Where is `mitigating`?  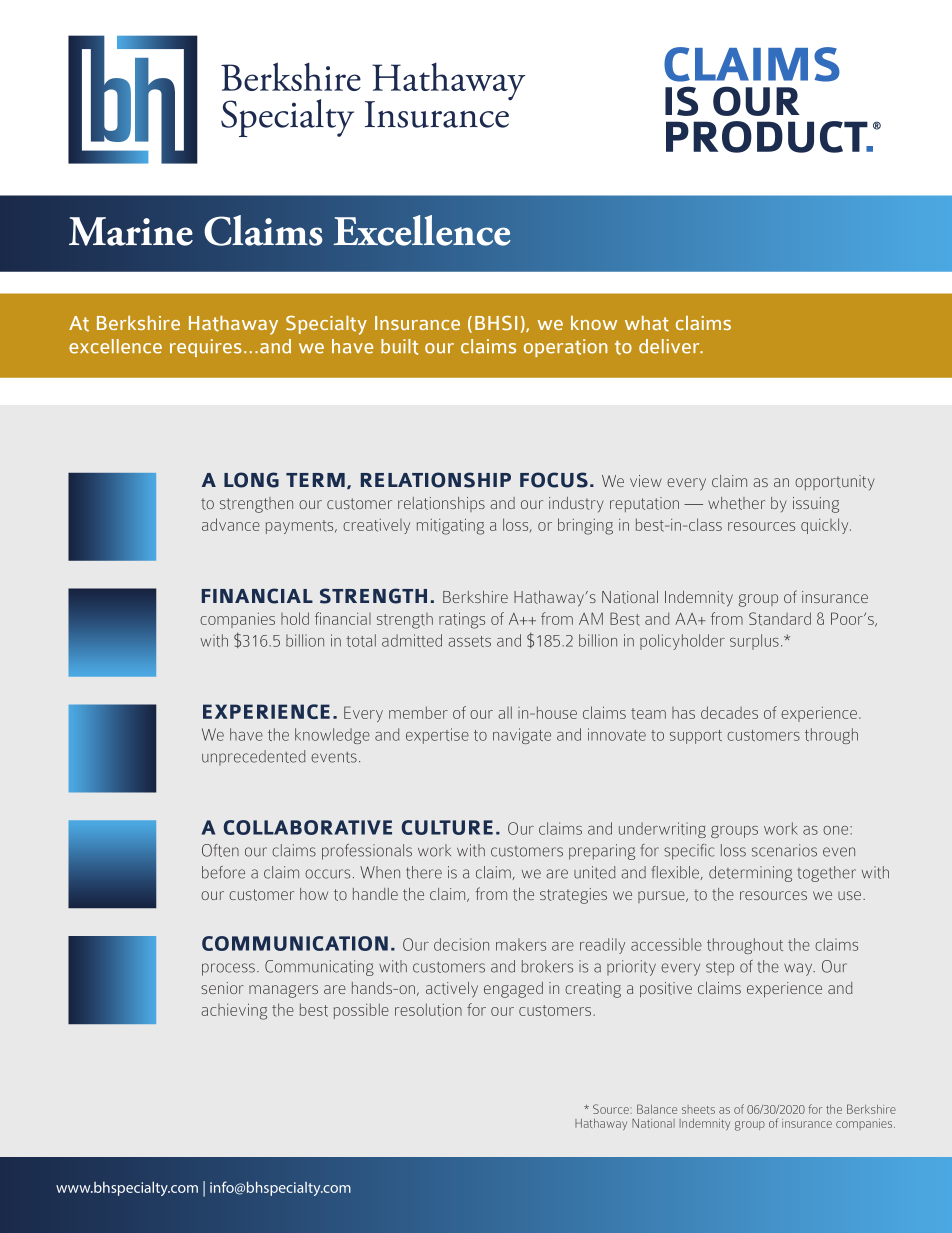 mitigating is located at coordinates (450, 526).
